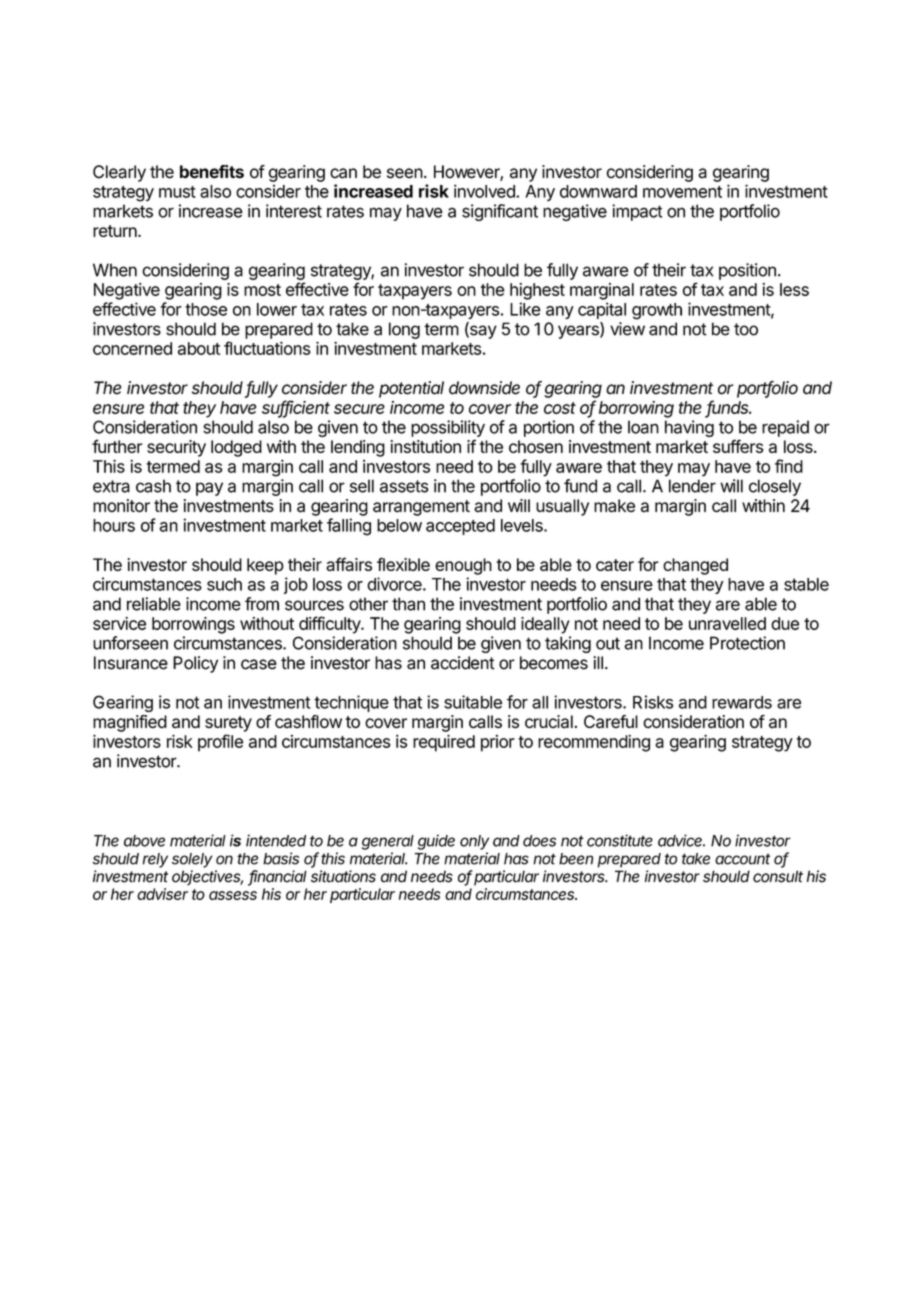 Image resolution: width=924 pixels, height=1308 pixels. Describe the element at coordinates (114, 525) in the screenshot. I see `hours` at that location.
